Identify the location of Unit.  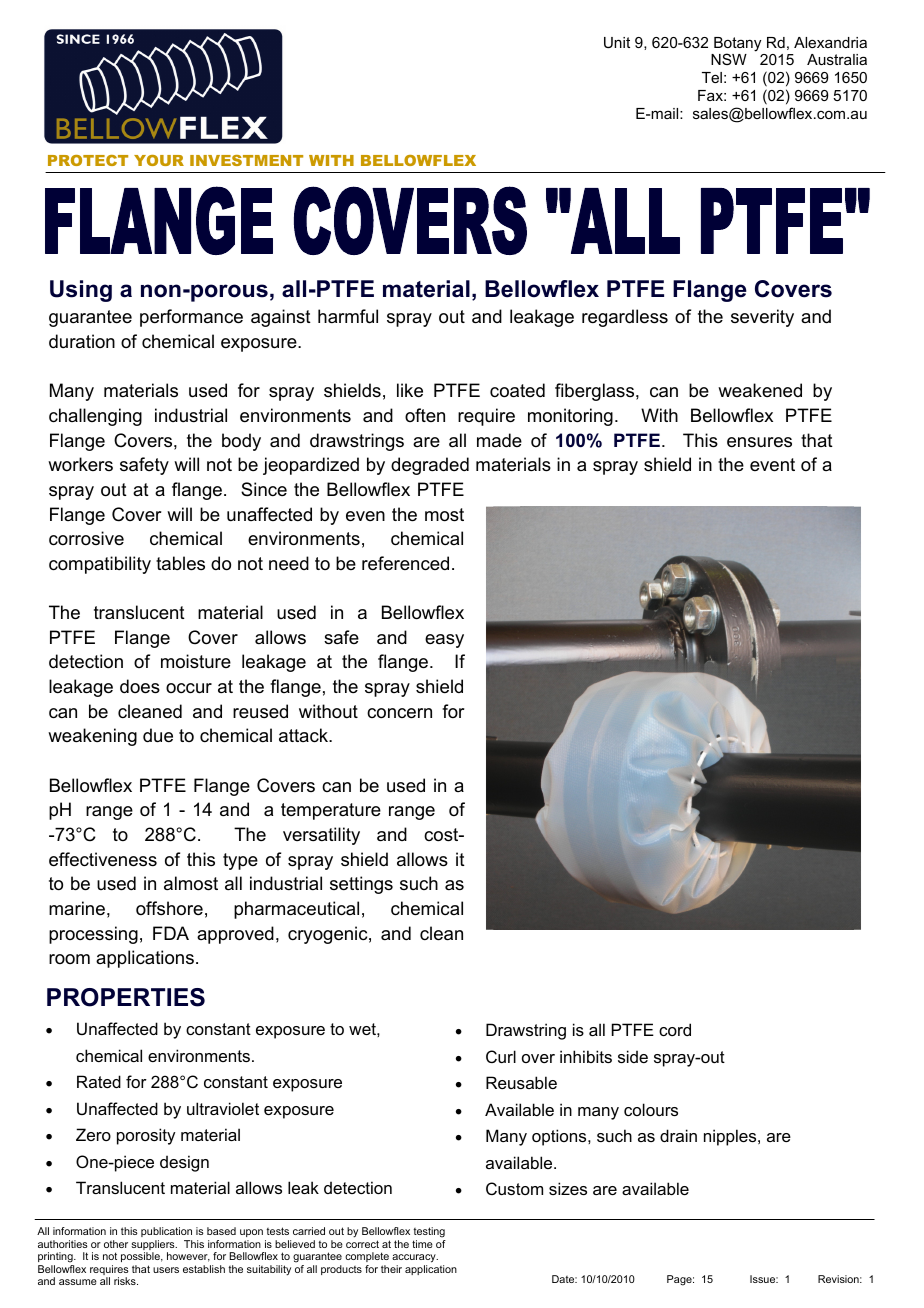
(617, 42).
